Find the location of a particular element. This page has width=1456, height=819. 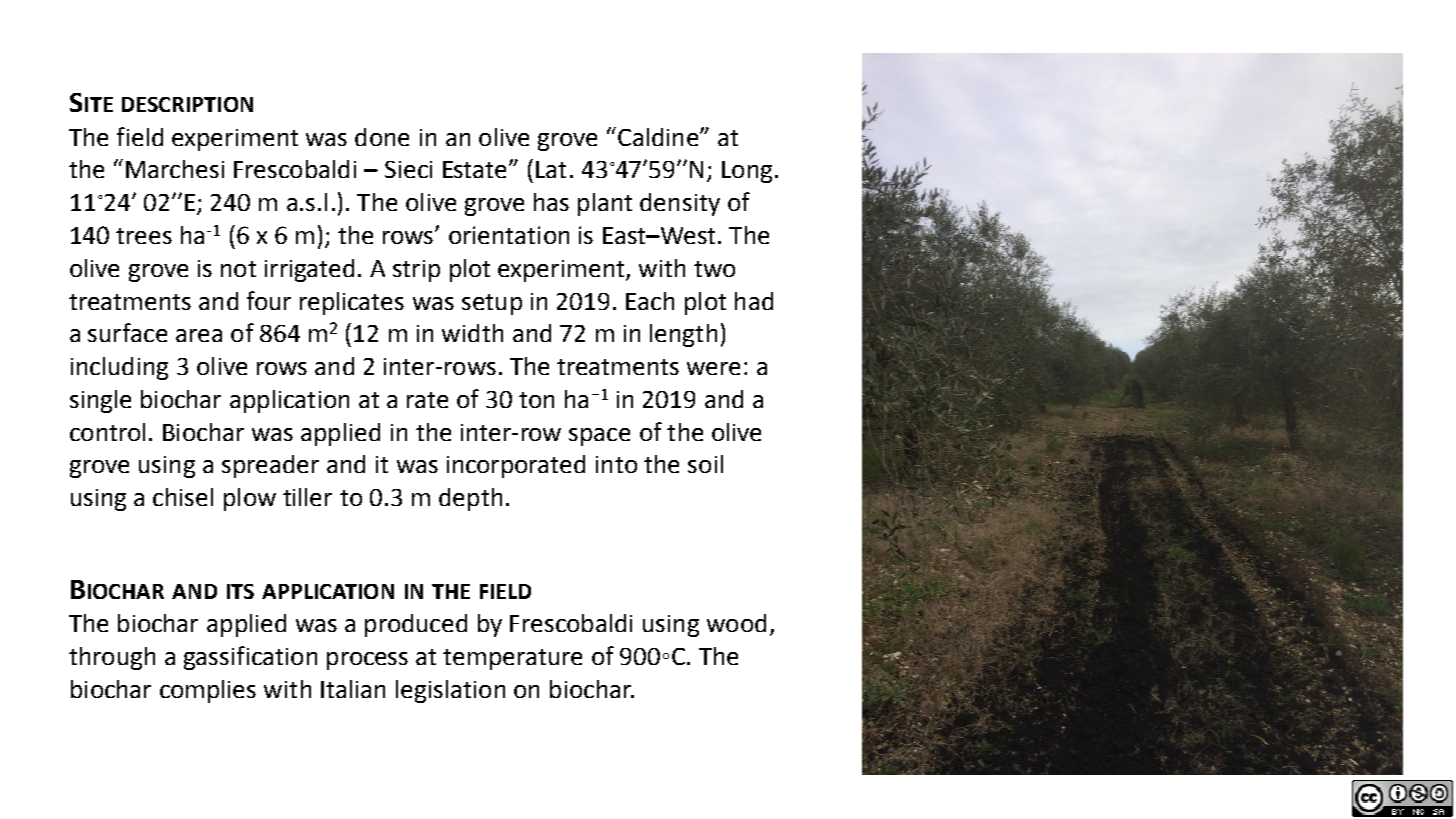

plow is located at coordinates (250, 499).
